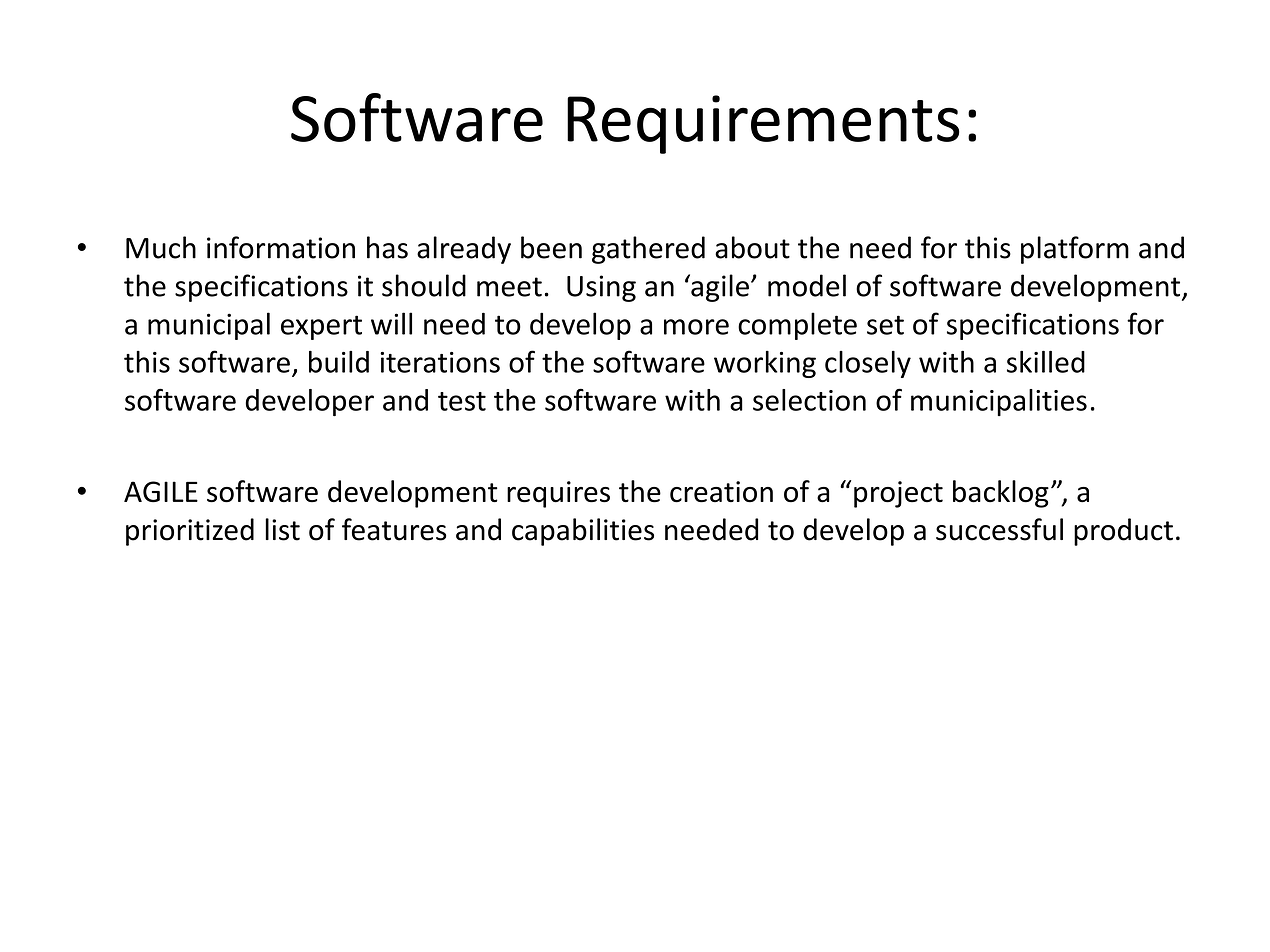 This document has width=1270, height=952. Describe the element at coordinates (282, 529) in the document. I see `list` at that location.
